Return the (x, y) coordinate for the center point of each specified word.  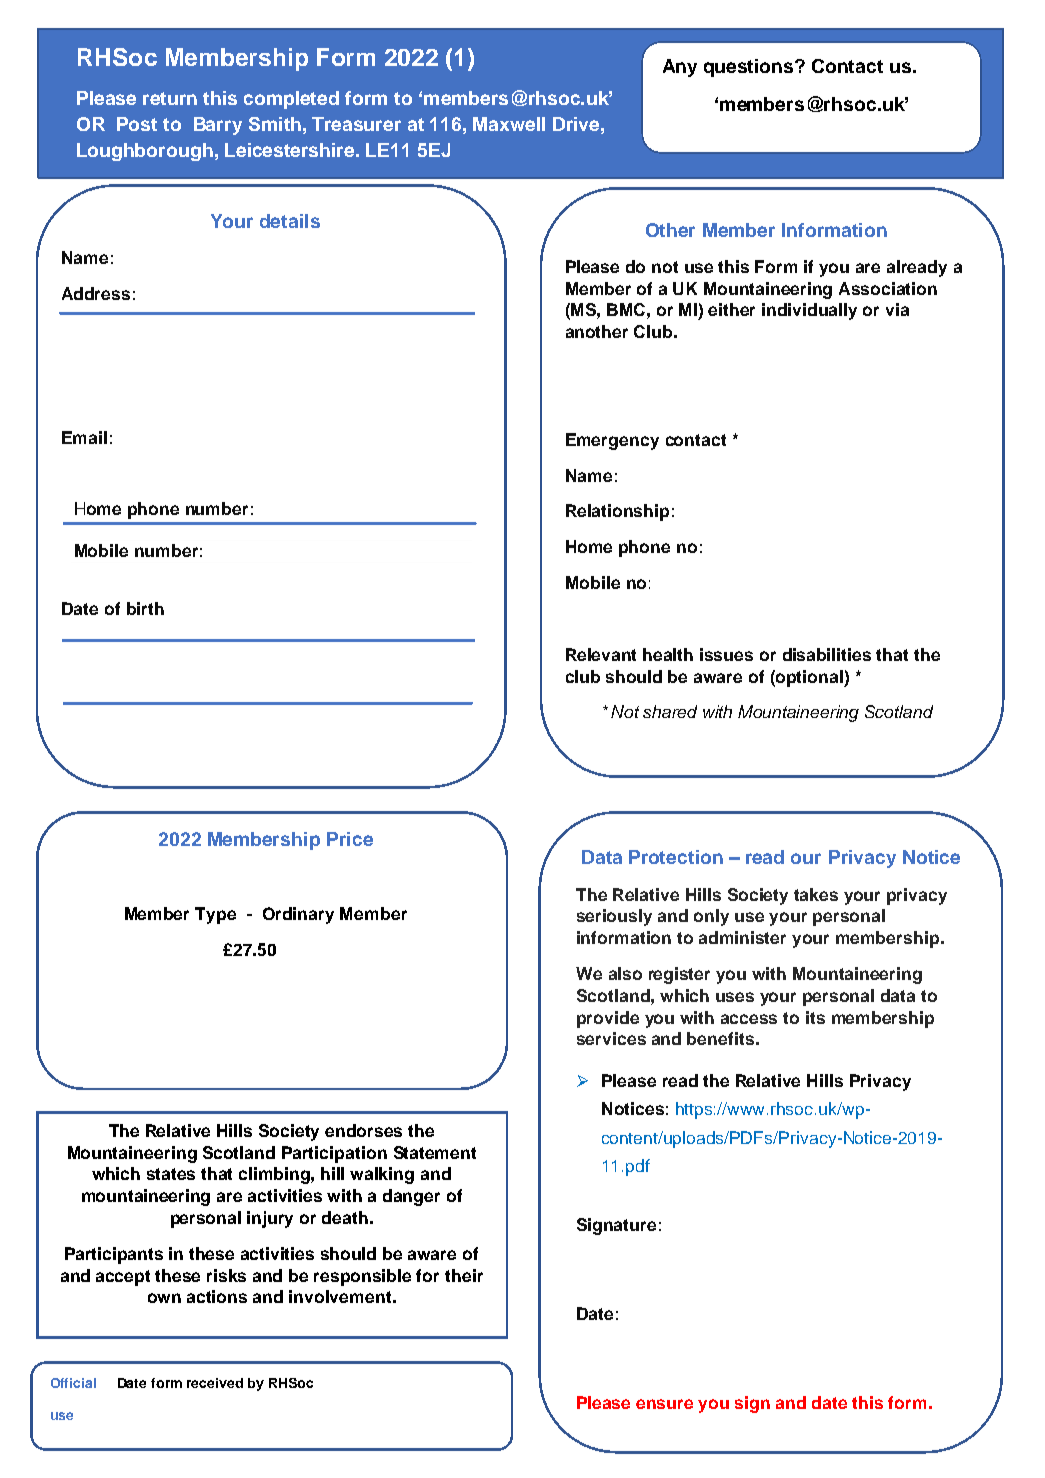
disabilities (827, 654)
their (464, 1275)
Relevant (601, 654)
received (215, 1383)
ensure (664, 1404)
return (170, 98)
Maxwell (509, 124)
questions (750, 68)
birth (145, 608)
